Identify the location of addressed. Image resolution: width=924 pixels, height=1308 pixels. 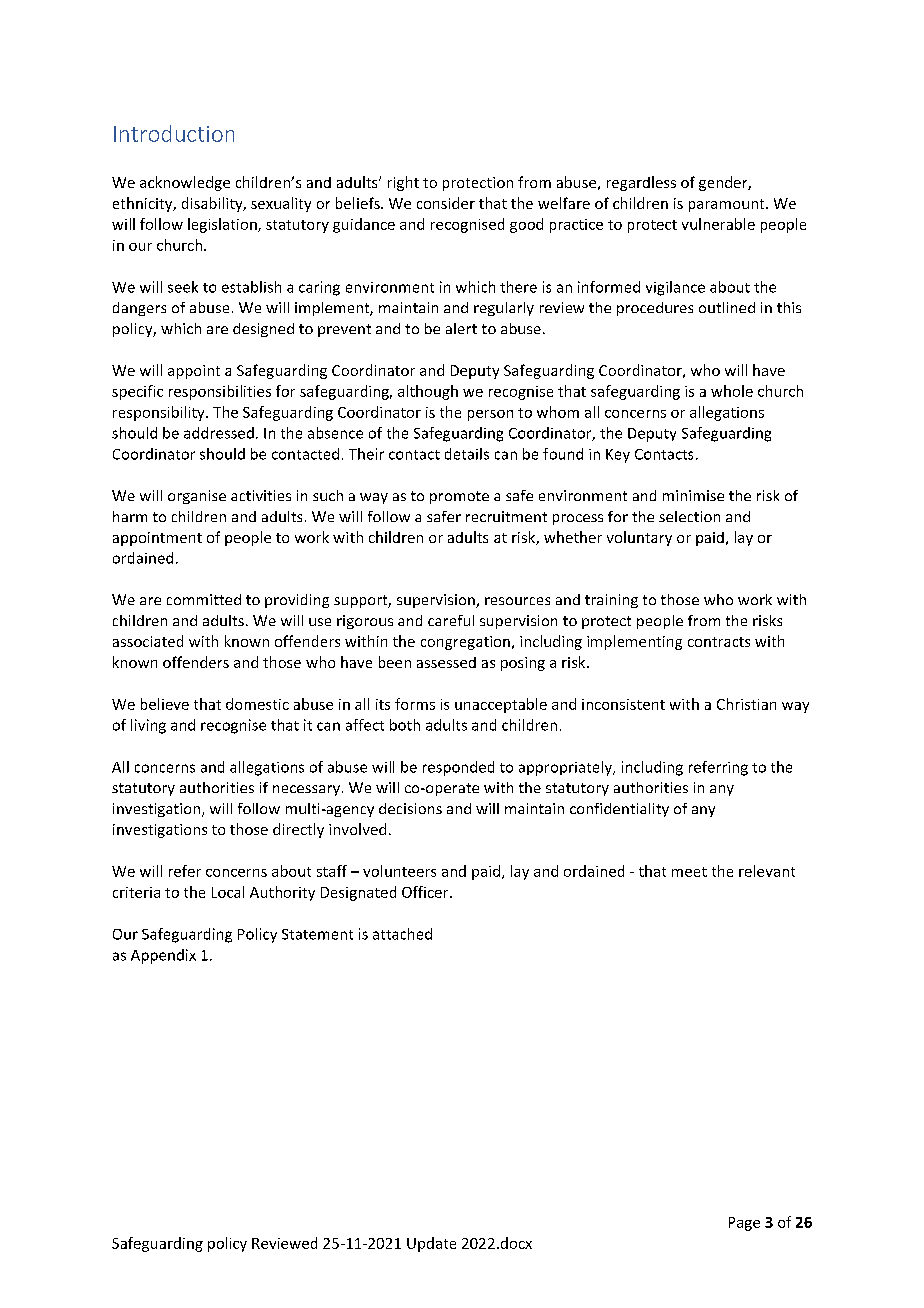
(219, 433).
